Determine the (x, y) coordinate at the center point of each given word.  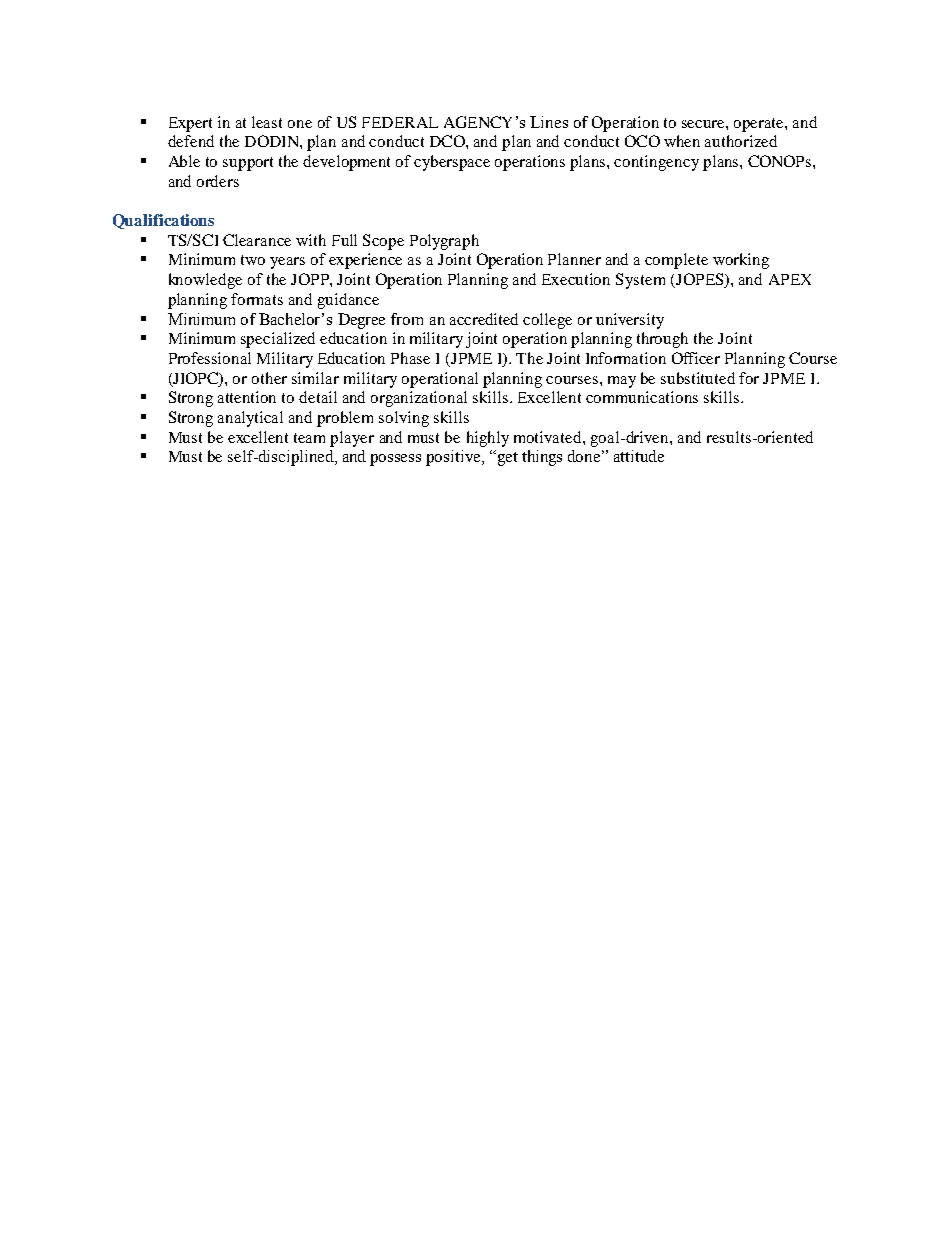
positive (454, 458)
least (267, 122)
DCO (448, 141)
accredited (484, 319)
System (640, 281)
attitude (639, 456)
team (309, 438)
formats (257, 299)
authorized (741, 141)
